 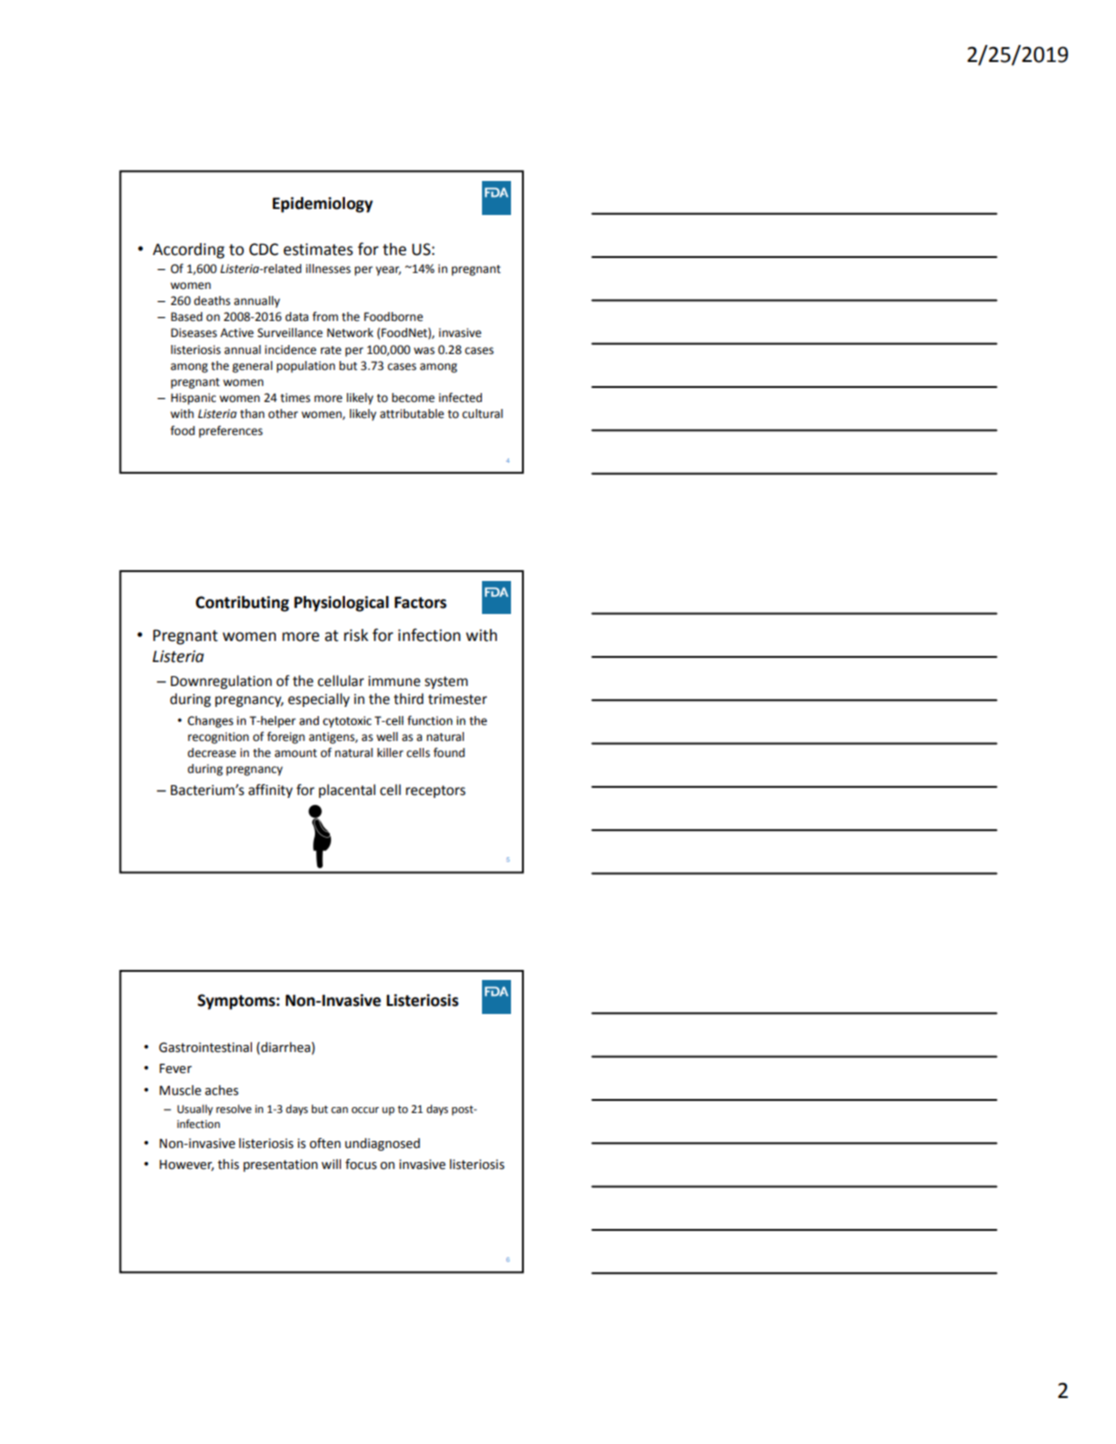 What do you see at coordinates (388, 271) in the screenshot?
I see `year` at bounding box center [388, 271].
